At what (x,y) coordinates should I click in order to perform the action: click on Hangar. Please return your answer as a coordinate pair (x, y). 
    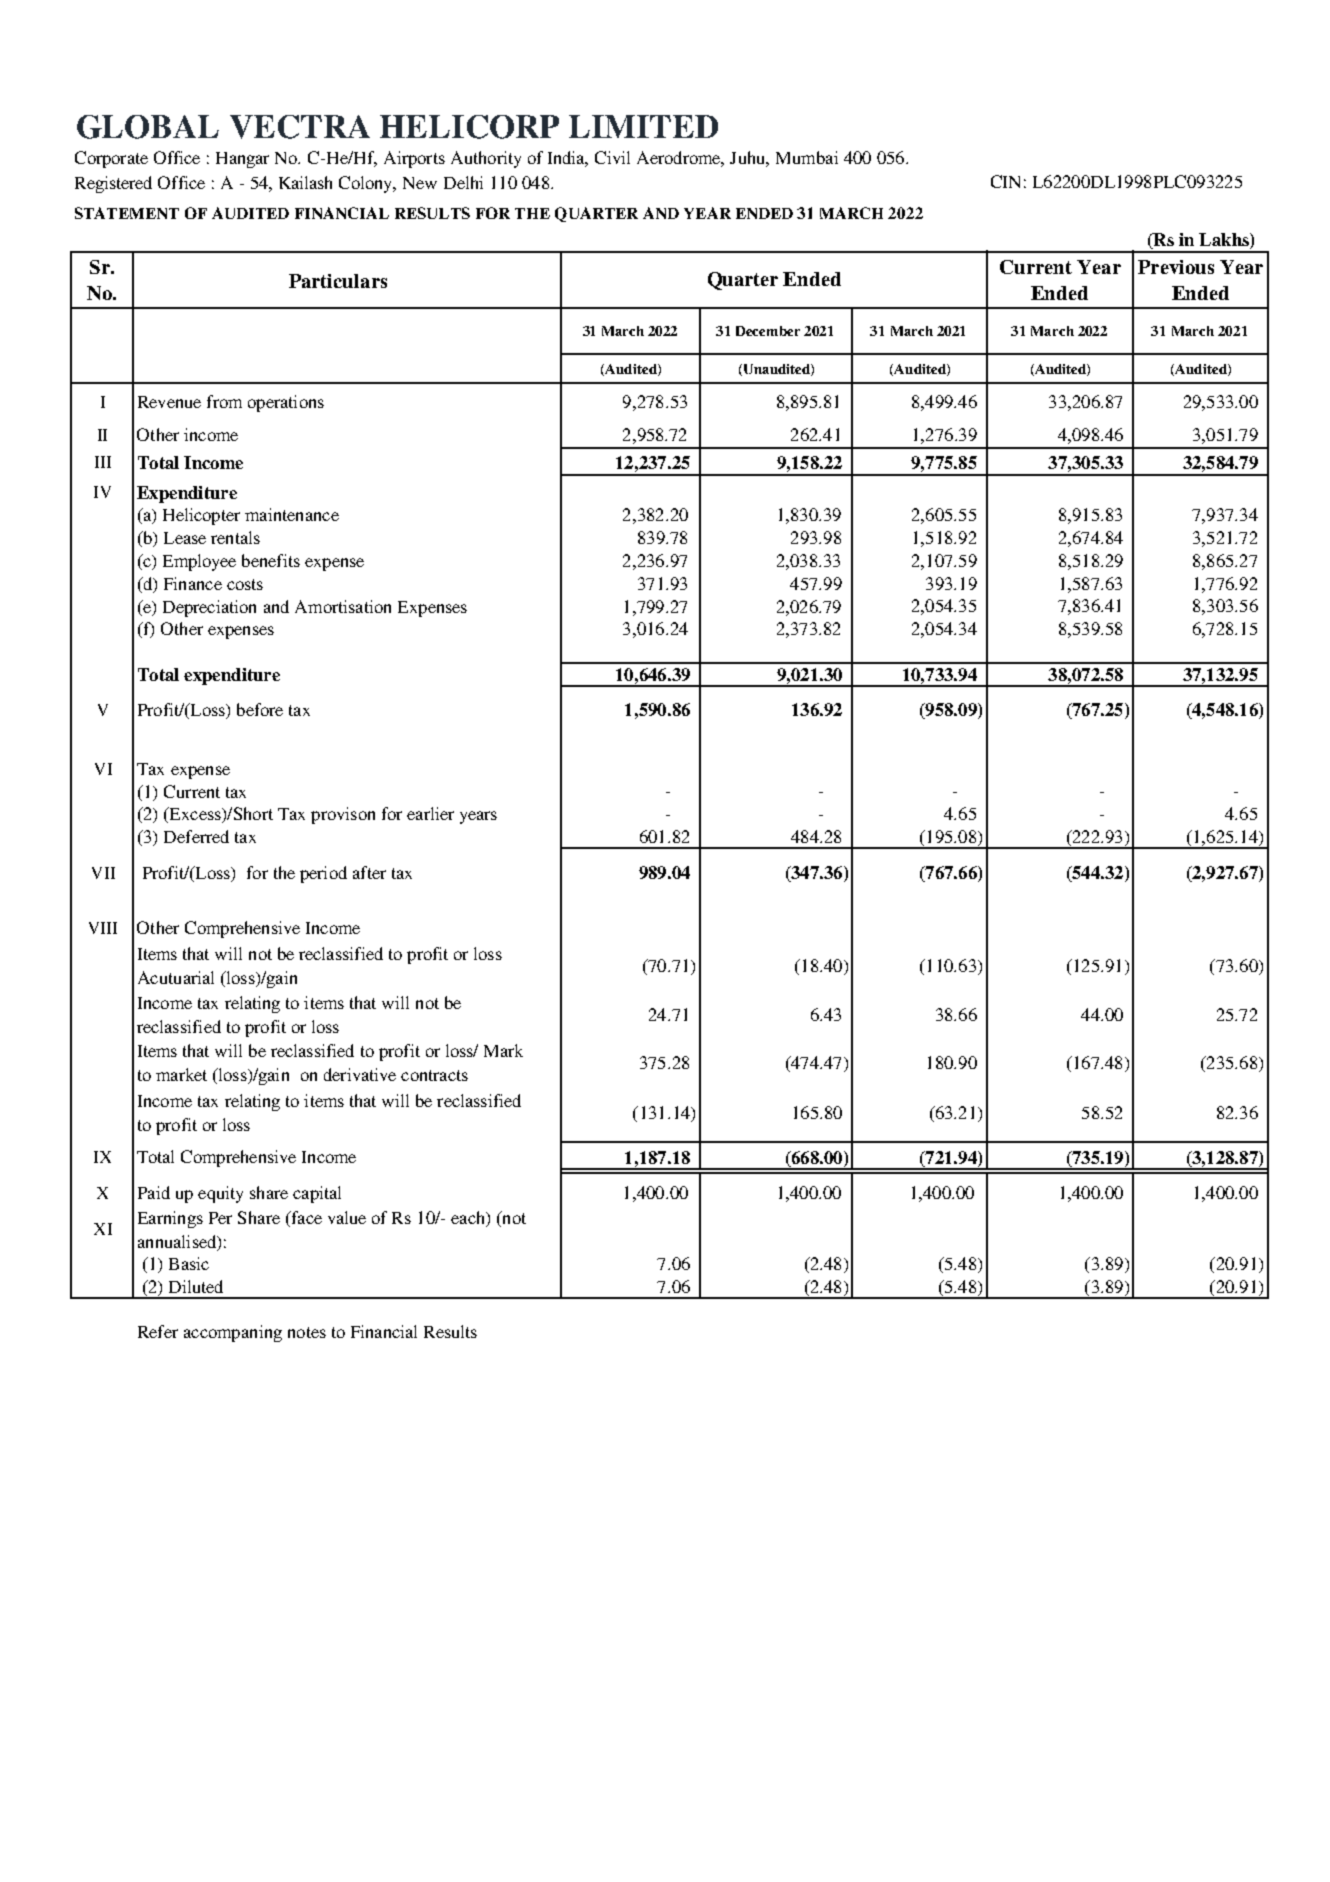
    Looking at the image, I should click on (242, 160).
